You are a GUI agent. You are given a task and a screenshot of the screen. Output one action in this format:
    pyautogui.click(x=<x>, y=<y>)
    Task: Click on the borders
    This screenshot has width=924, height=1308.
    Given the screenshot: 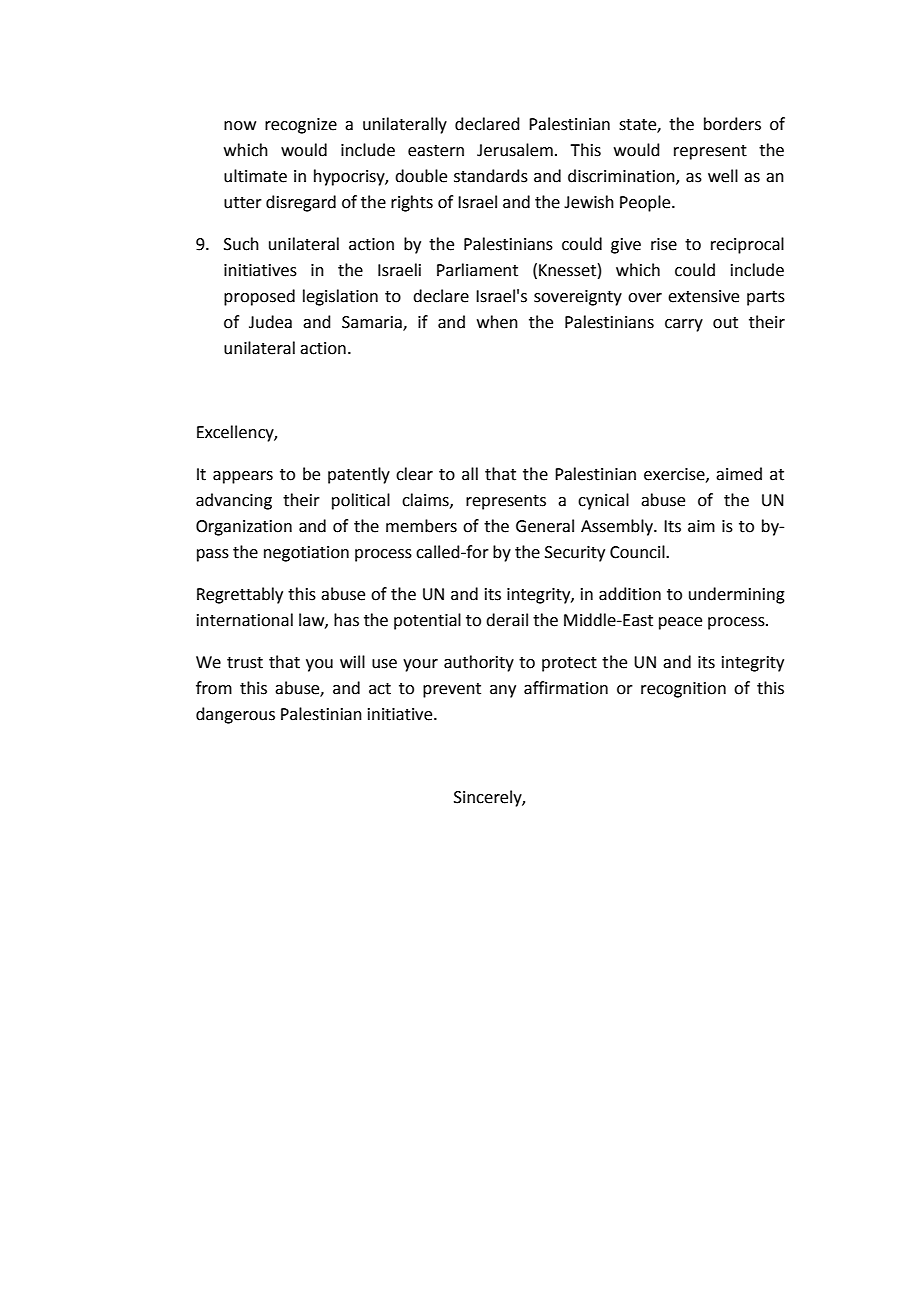 What is the action you would take?
    pyautogui.click(x=732, y=124)
